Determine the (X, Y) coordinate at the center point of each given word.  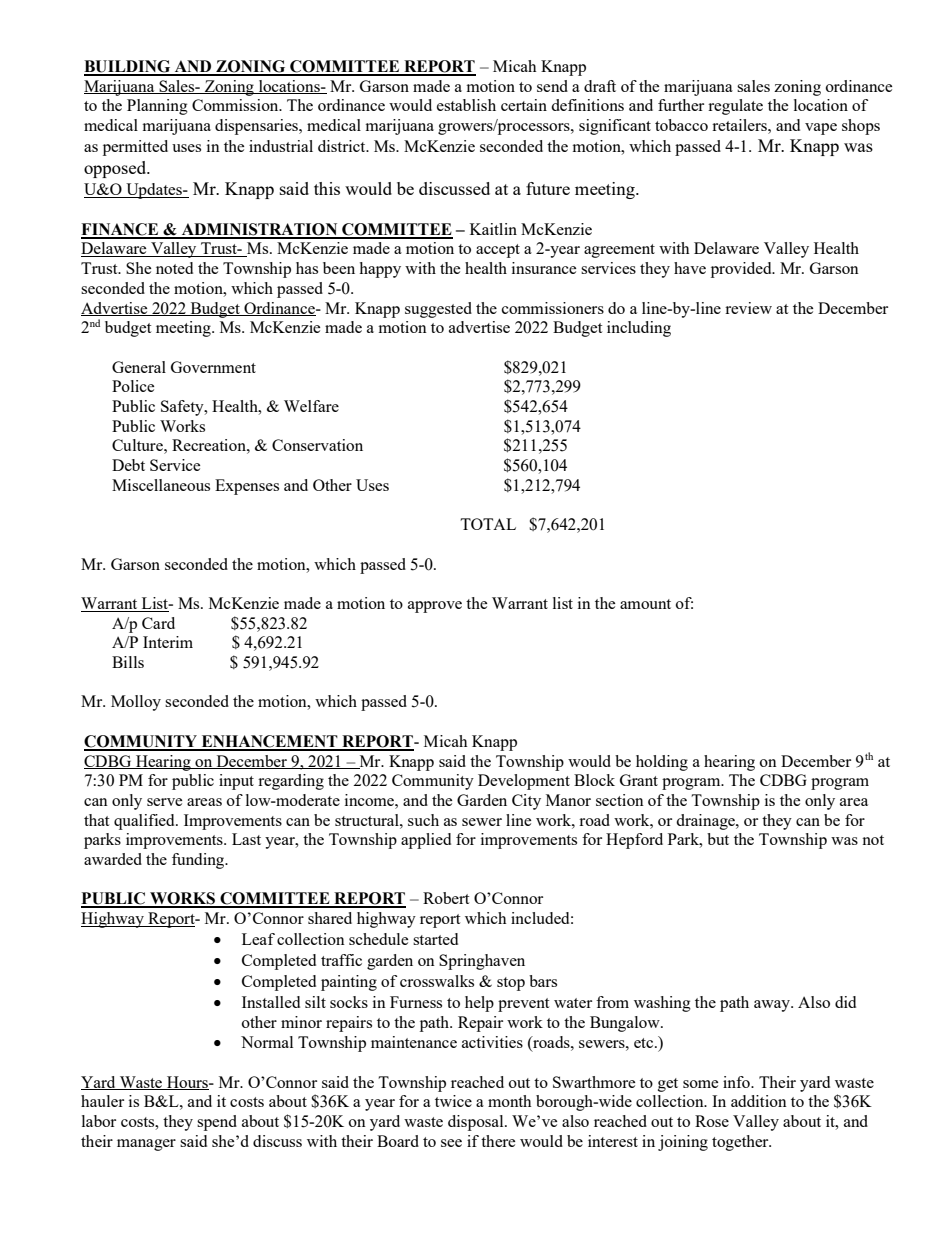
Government (213, 367)
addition (759, 1101)
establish (466, 105)
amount (645, 604)
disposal (477, 1123)
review (748, 308)
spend (217, 1123)
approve (435, 607)
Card (158, 623)
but (718, 839)
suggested (438, 310)
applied (426, 841)
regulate (735, 107)
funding (199, 861)
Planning (157, 107)
